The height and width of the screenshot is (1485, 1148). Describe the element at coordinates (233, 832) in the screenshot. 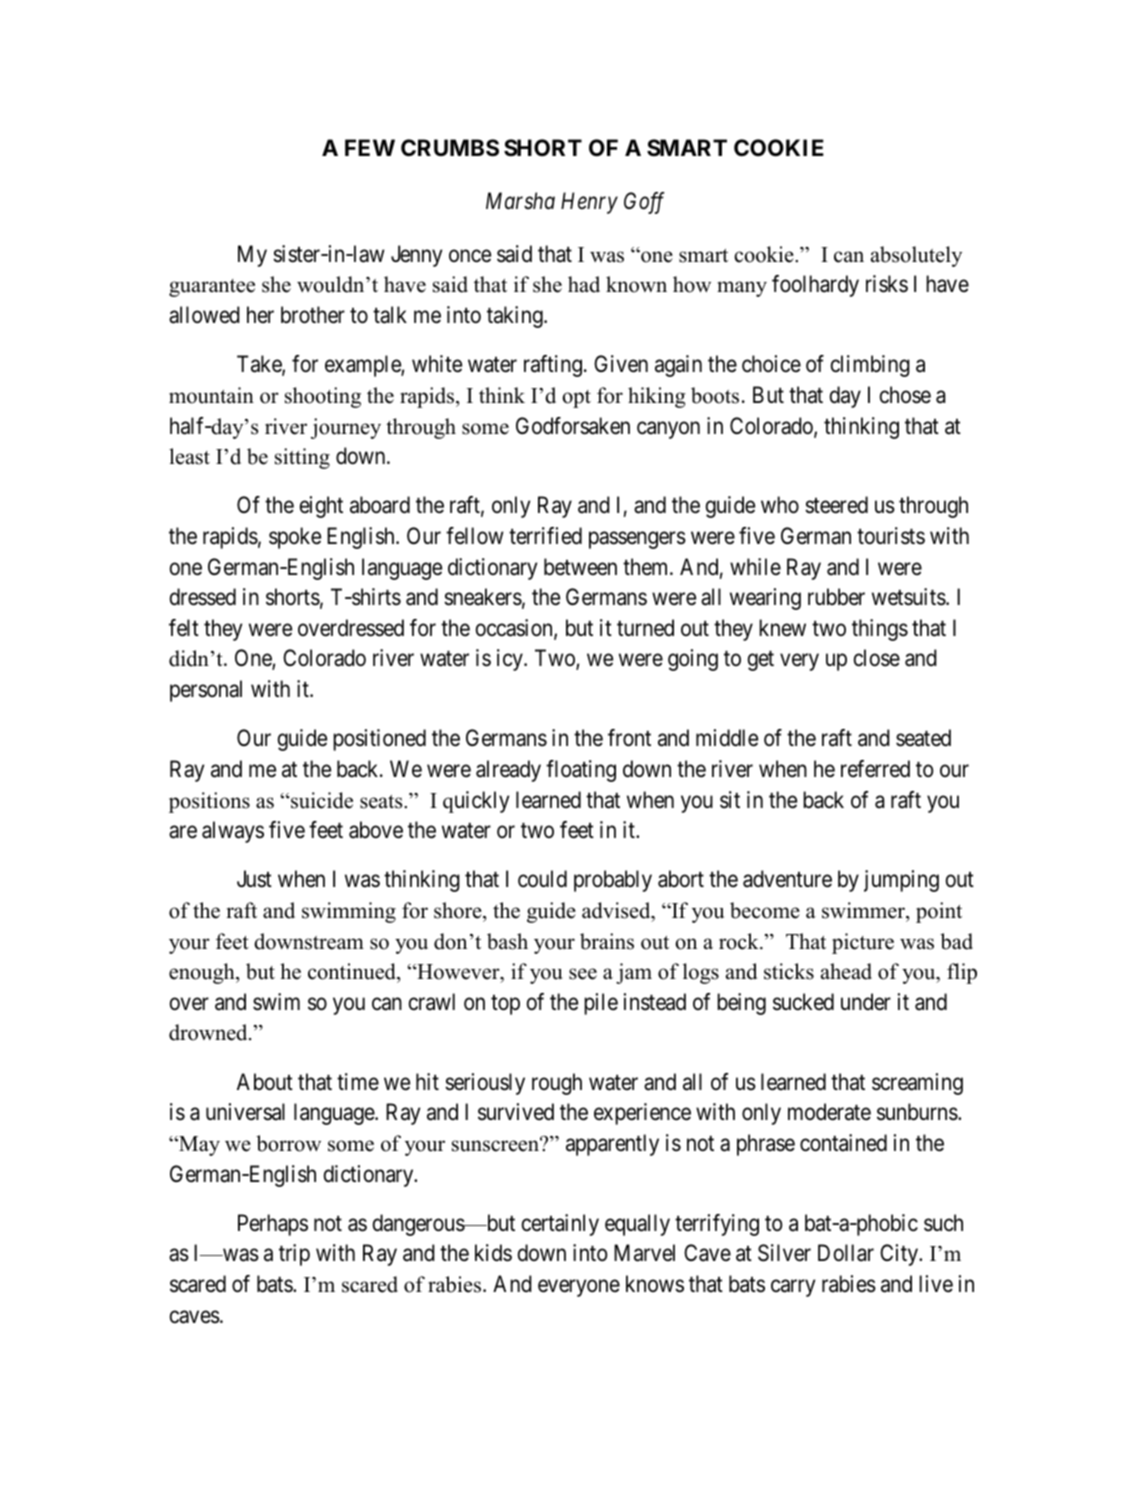

I see `always` at that location.
